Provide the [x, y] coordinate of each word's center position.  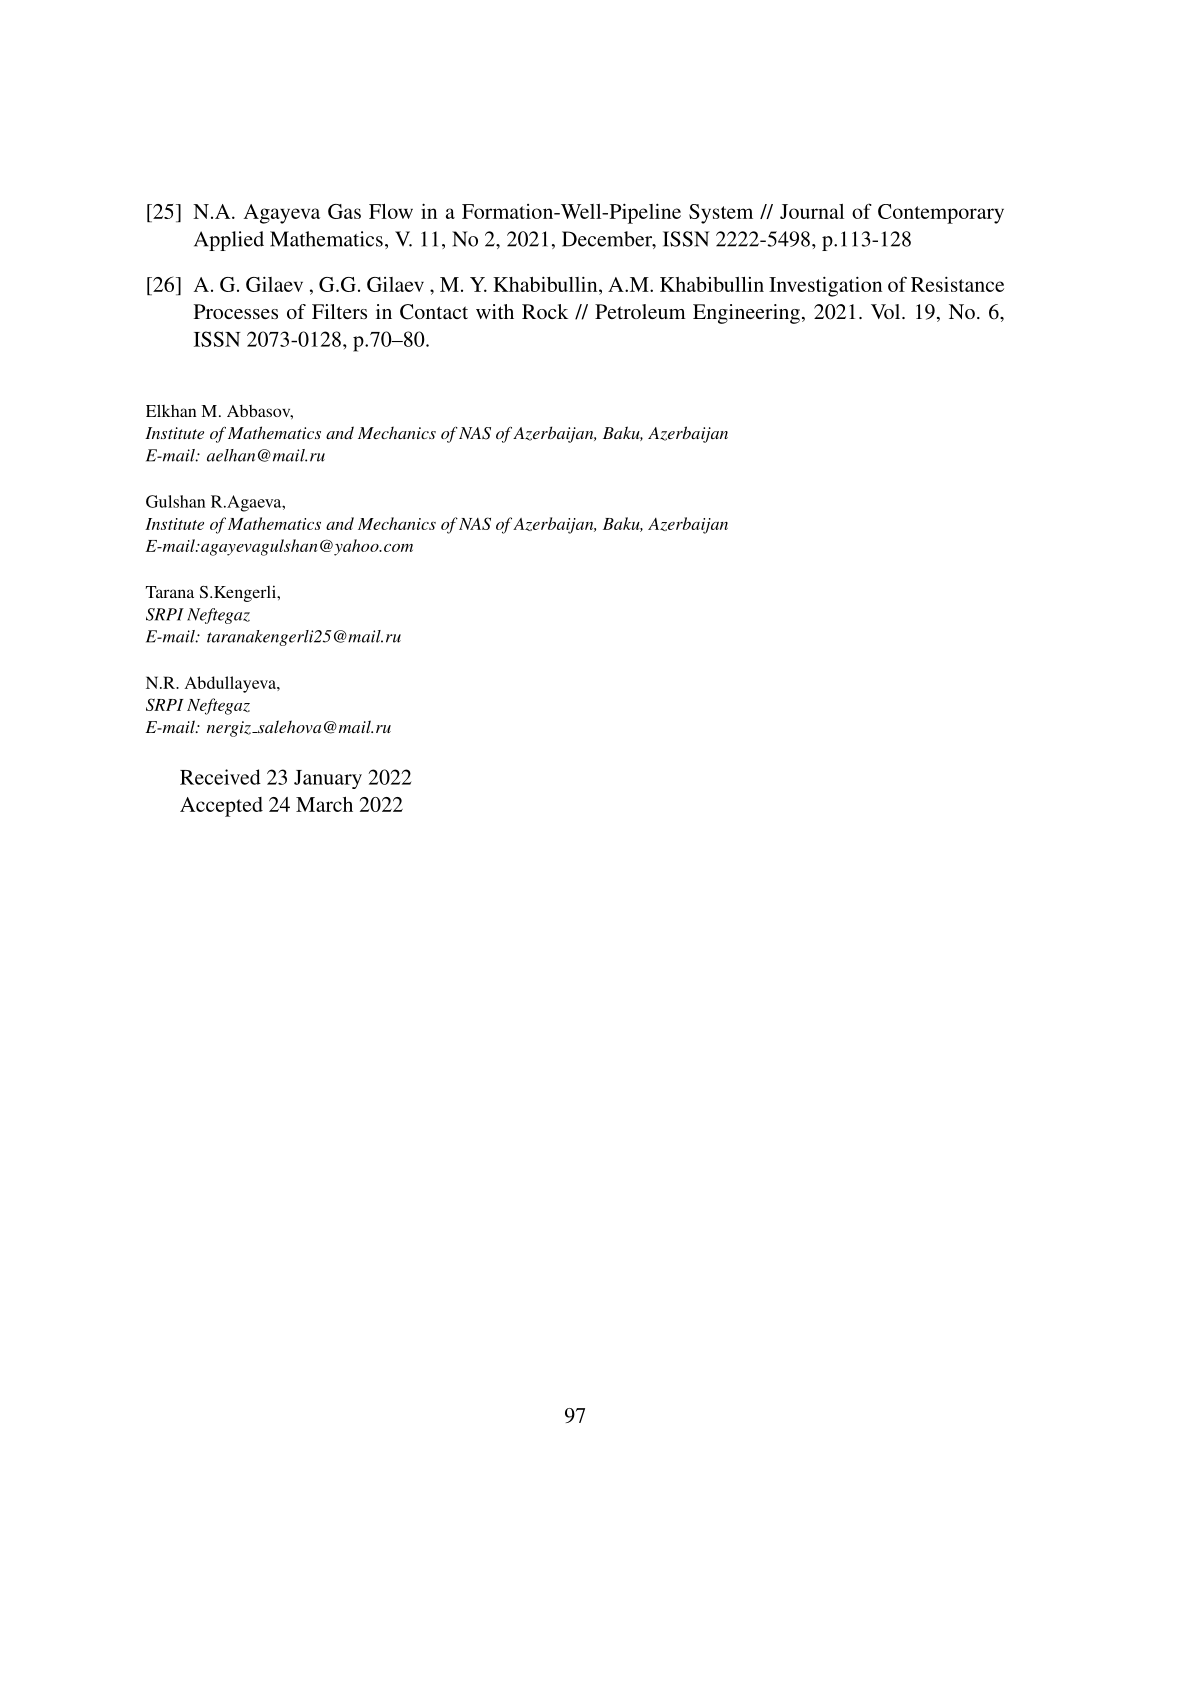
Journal [812, 211]
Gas [344, 211]
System [721, 214]
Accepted [221, 807]
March [324, 804]
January [328, 779]
